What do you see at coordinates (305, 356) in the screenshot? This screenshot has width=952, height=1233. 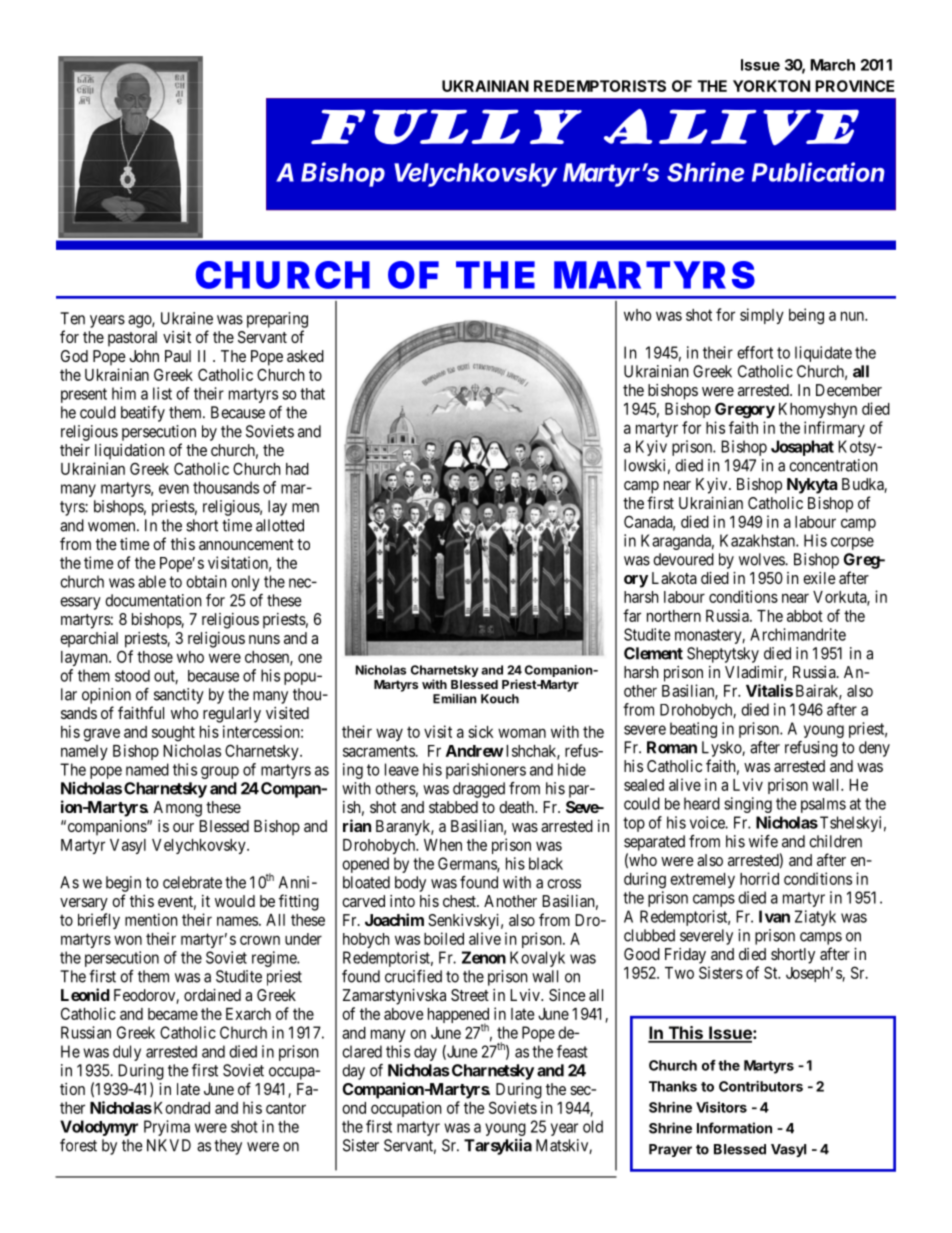 I see `asked` at bounding box center [305, 356].
